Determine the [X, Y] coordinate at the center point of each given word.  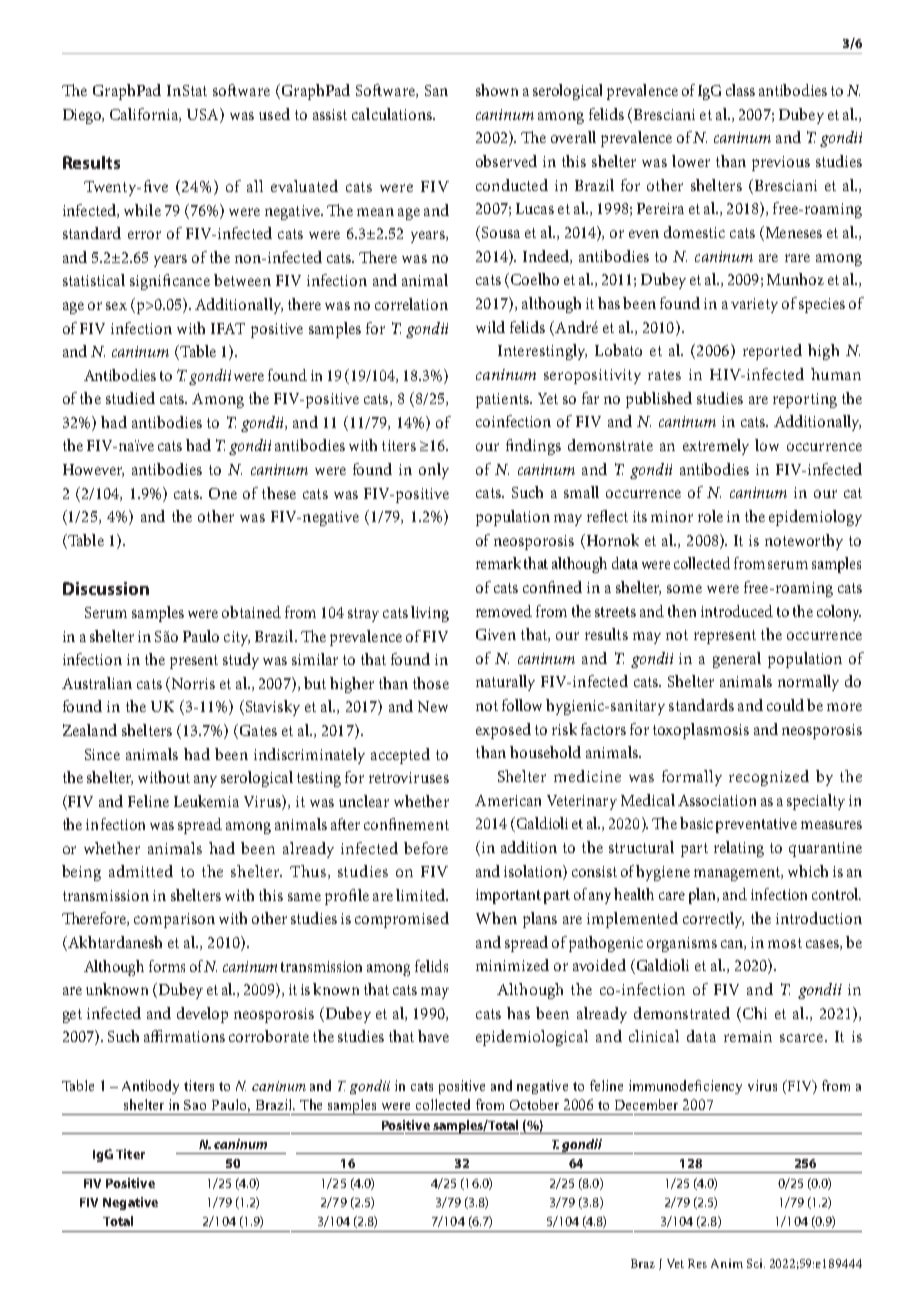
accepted [400, 756]
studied [130, 398]
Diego [83, 116]
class [740, 90]
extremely [716, 447]
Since [102, 754]
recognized [769, 778]
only [434, 471]
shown [497, 90]
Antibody [150, 1087]
